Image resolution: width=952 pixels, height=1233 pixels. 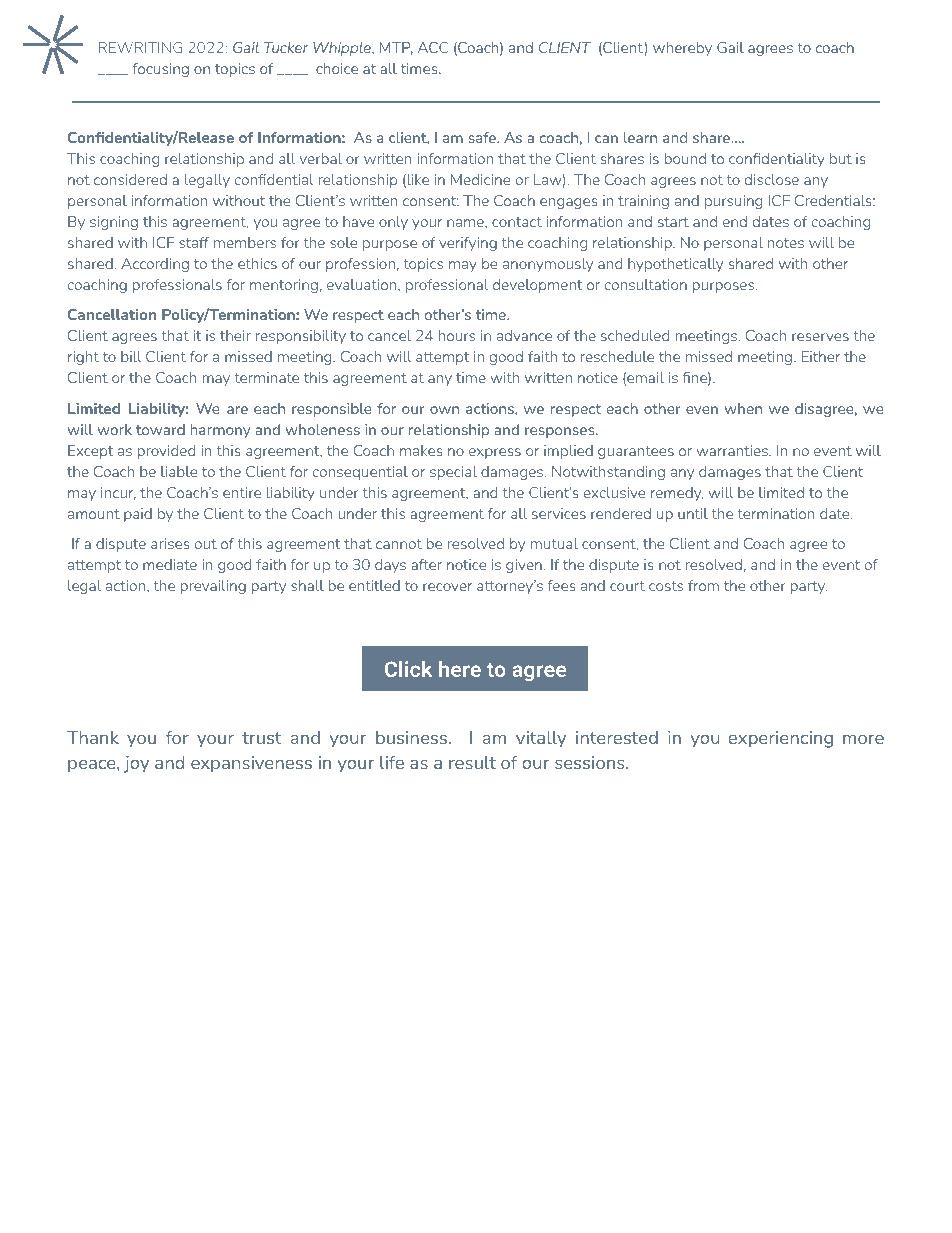 What do you see at coordinates (693, 513) in the document?
I see `until` at bounding box center [693, 513].
